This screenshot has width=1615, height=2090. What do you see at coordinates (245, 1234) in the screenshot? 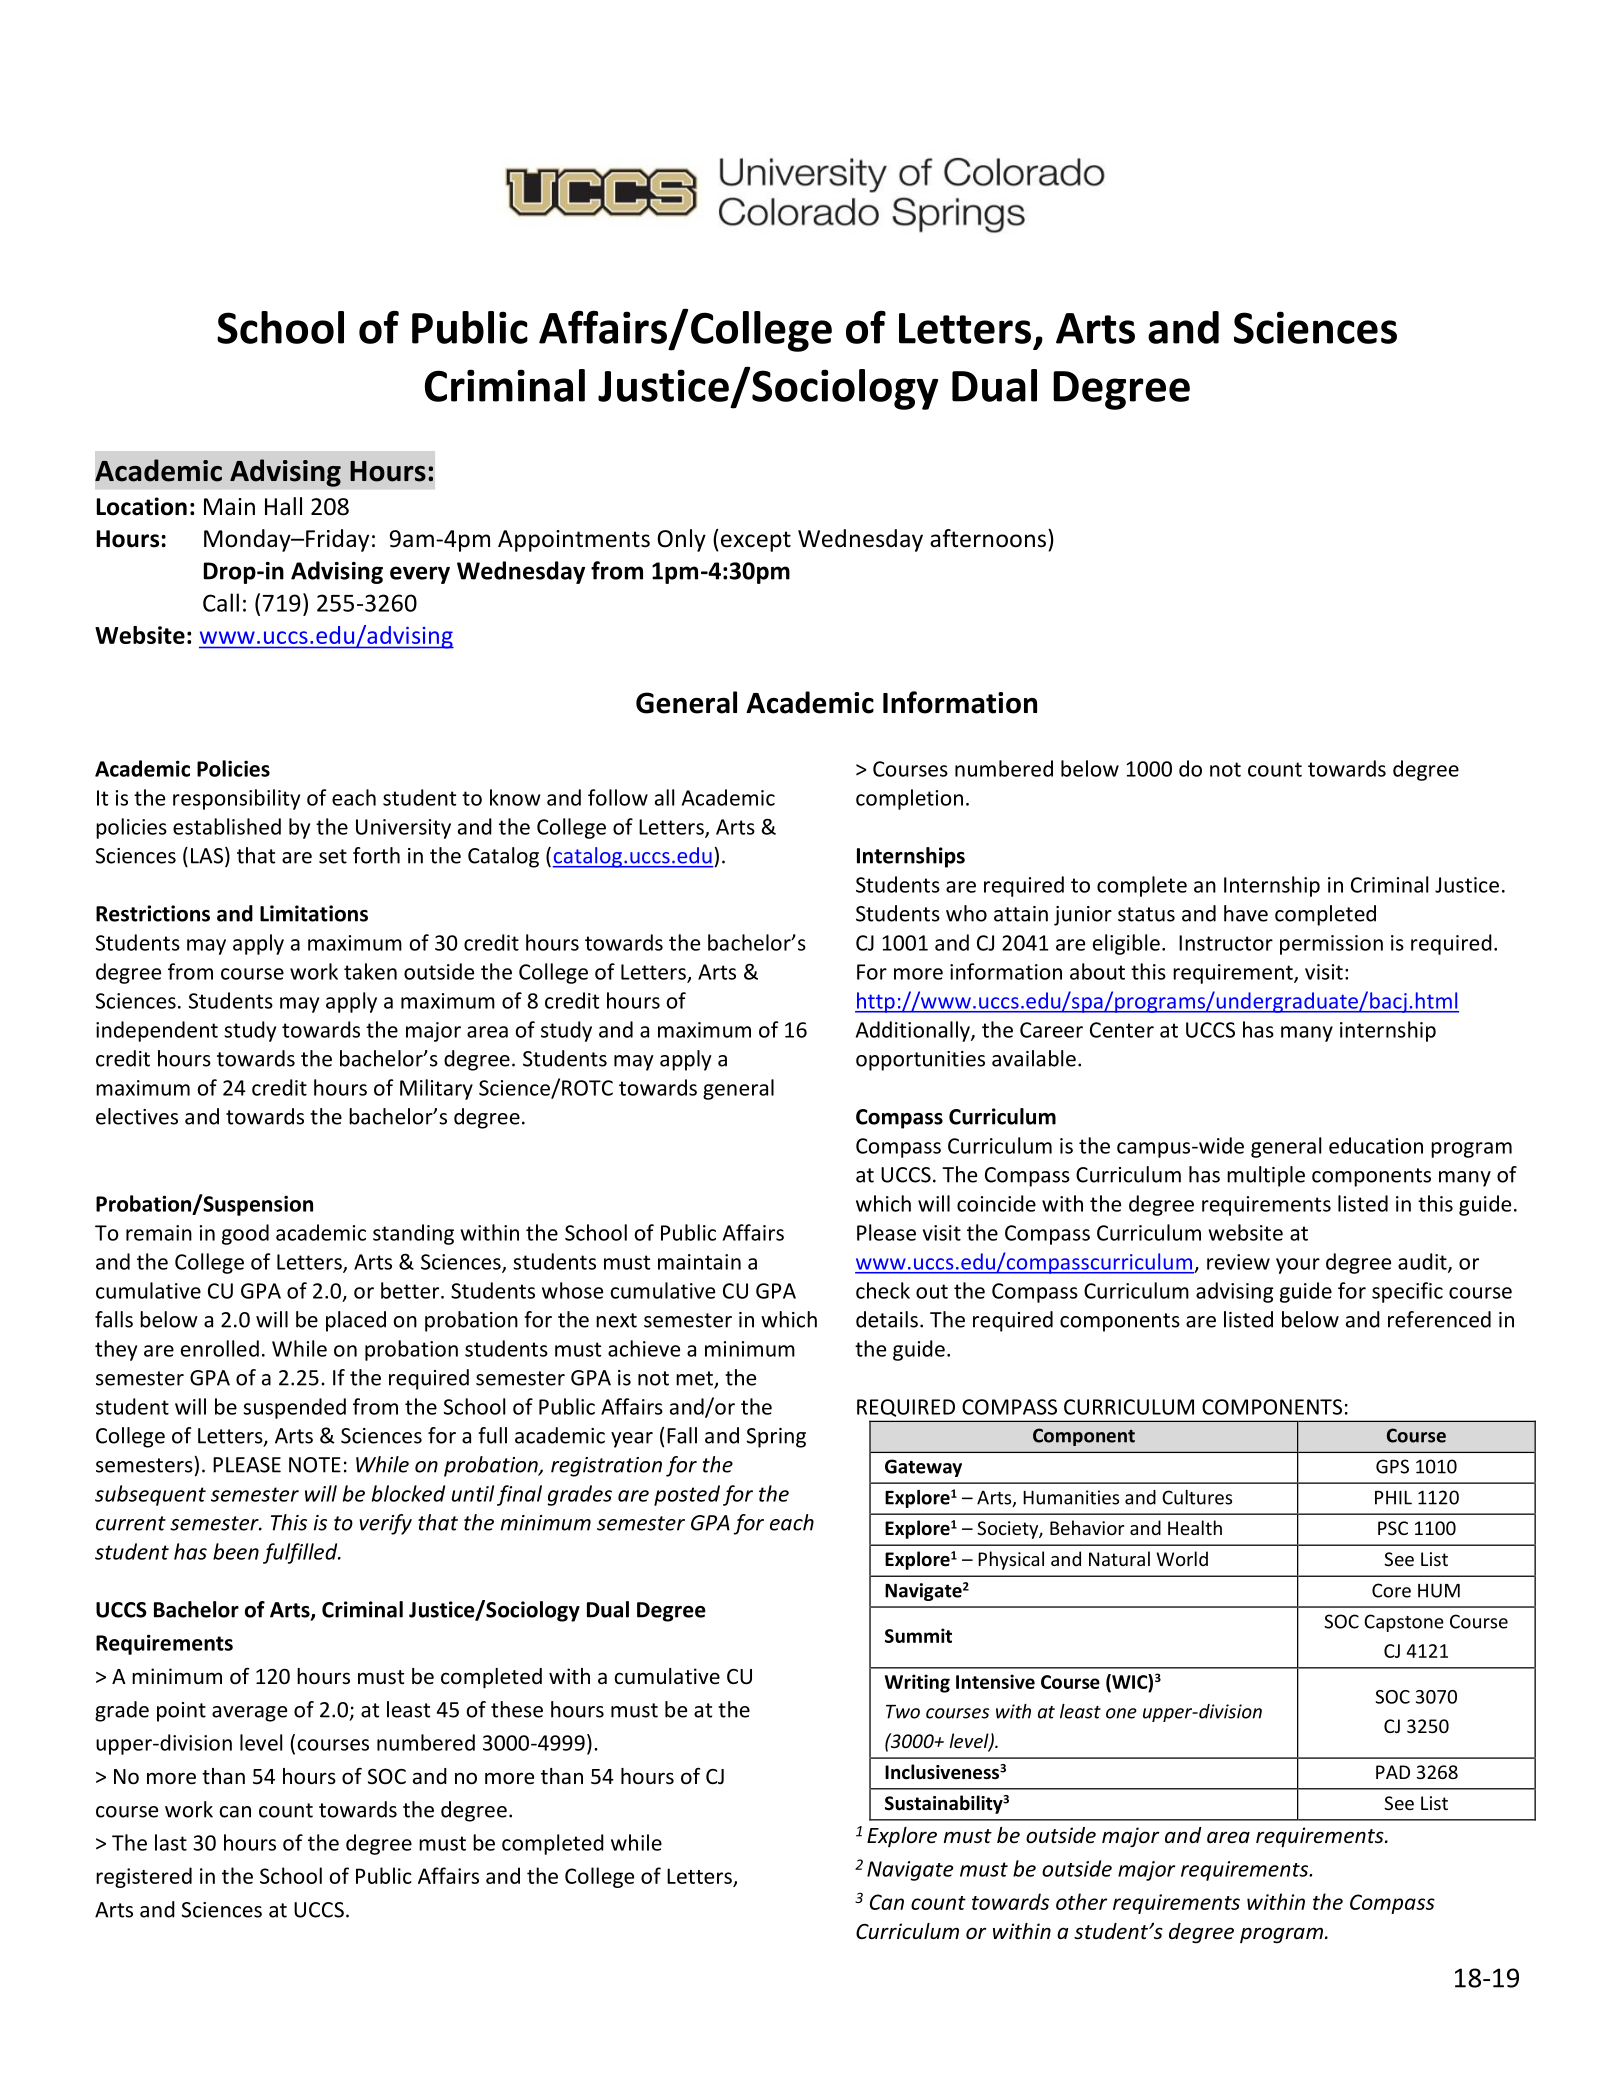
I see `good` at bounding box center [245, 1234].
